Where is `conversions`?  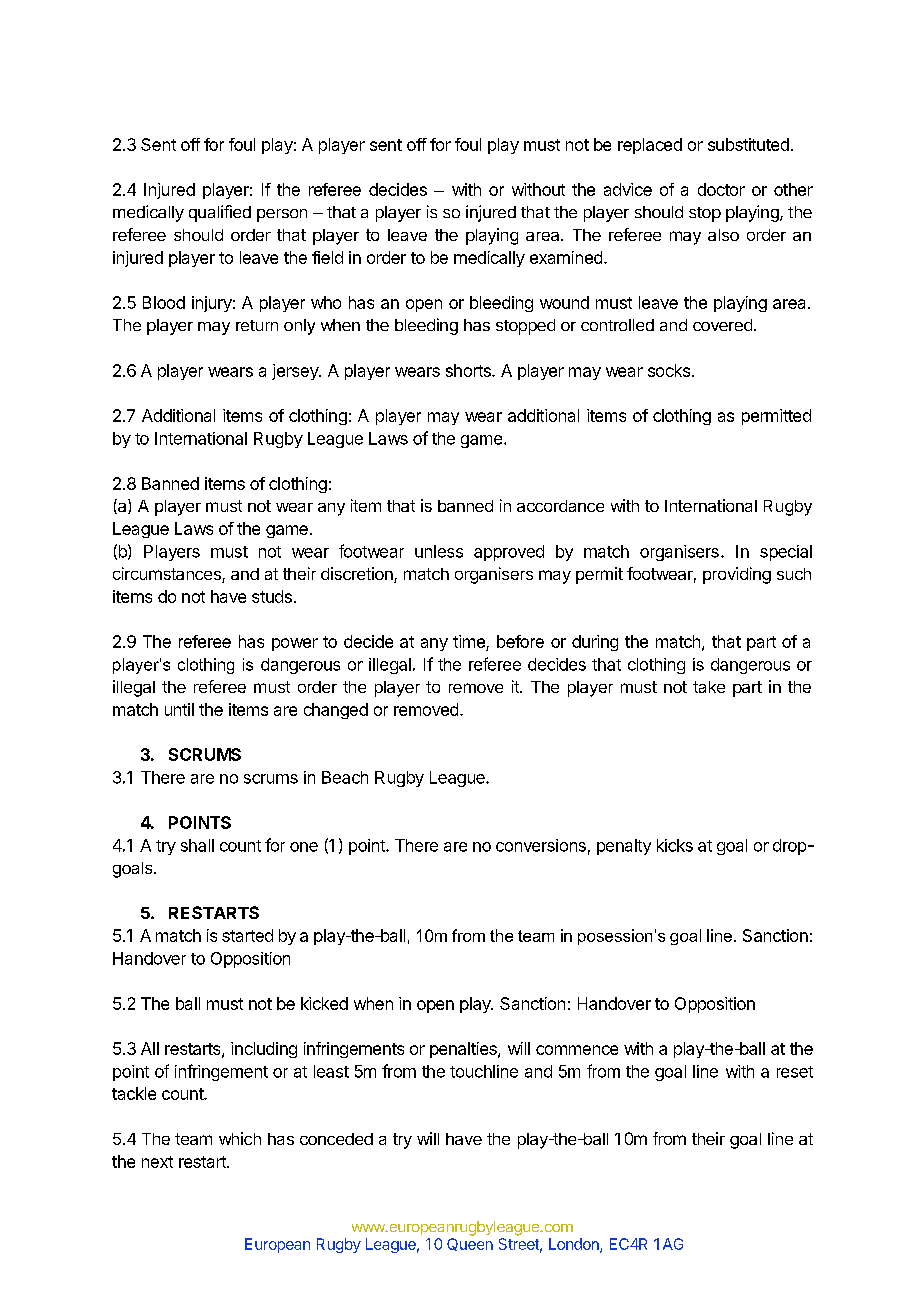 conversions is located at coordinates (541, 845).
